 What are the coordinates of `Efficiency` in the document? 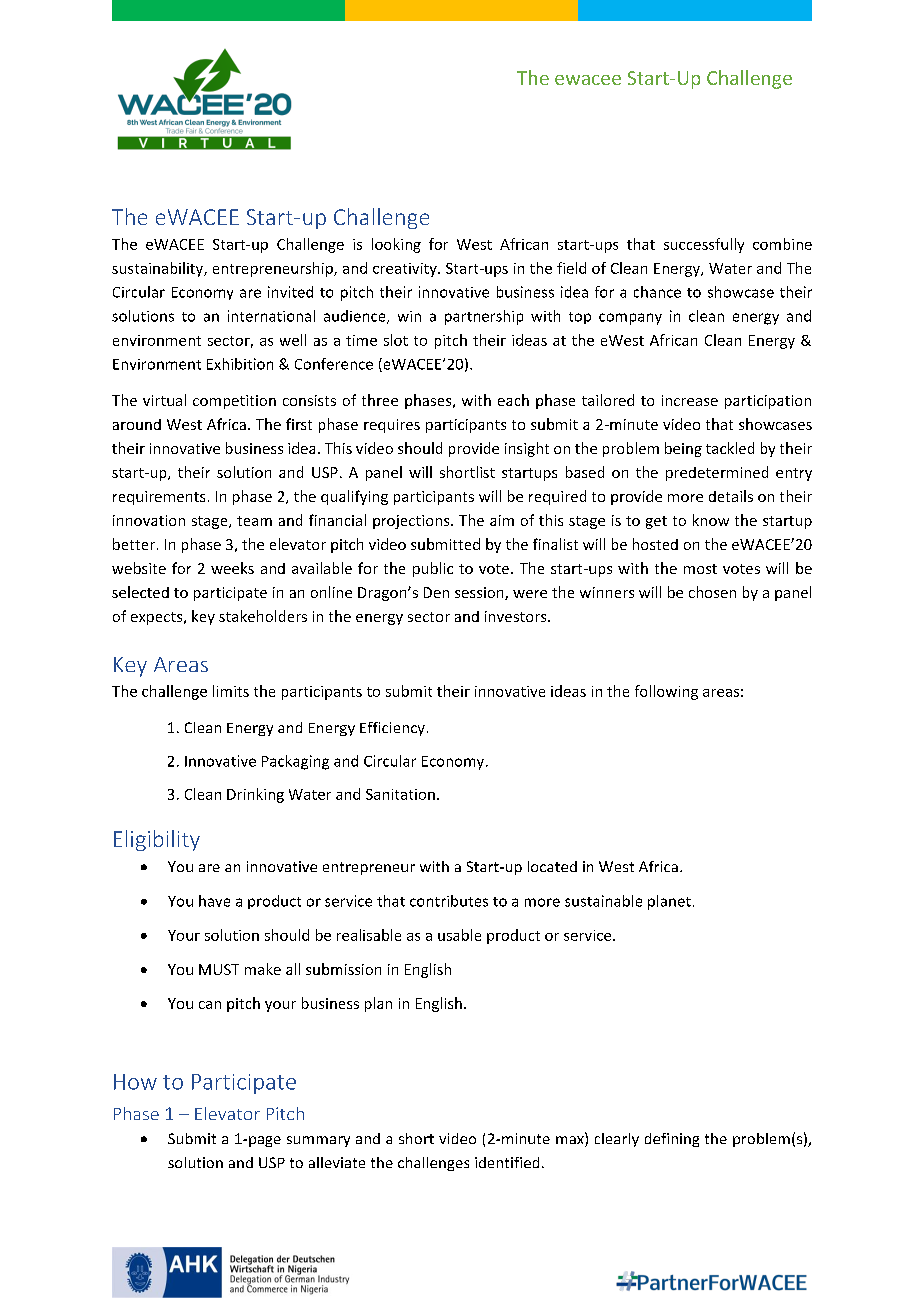 It's located at (392, 729).
